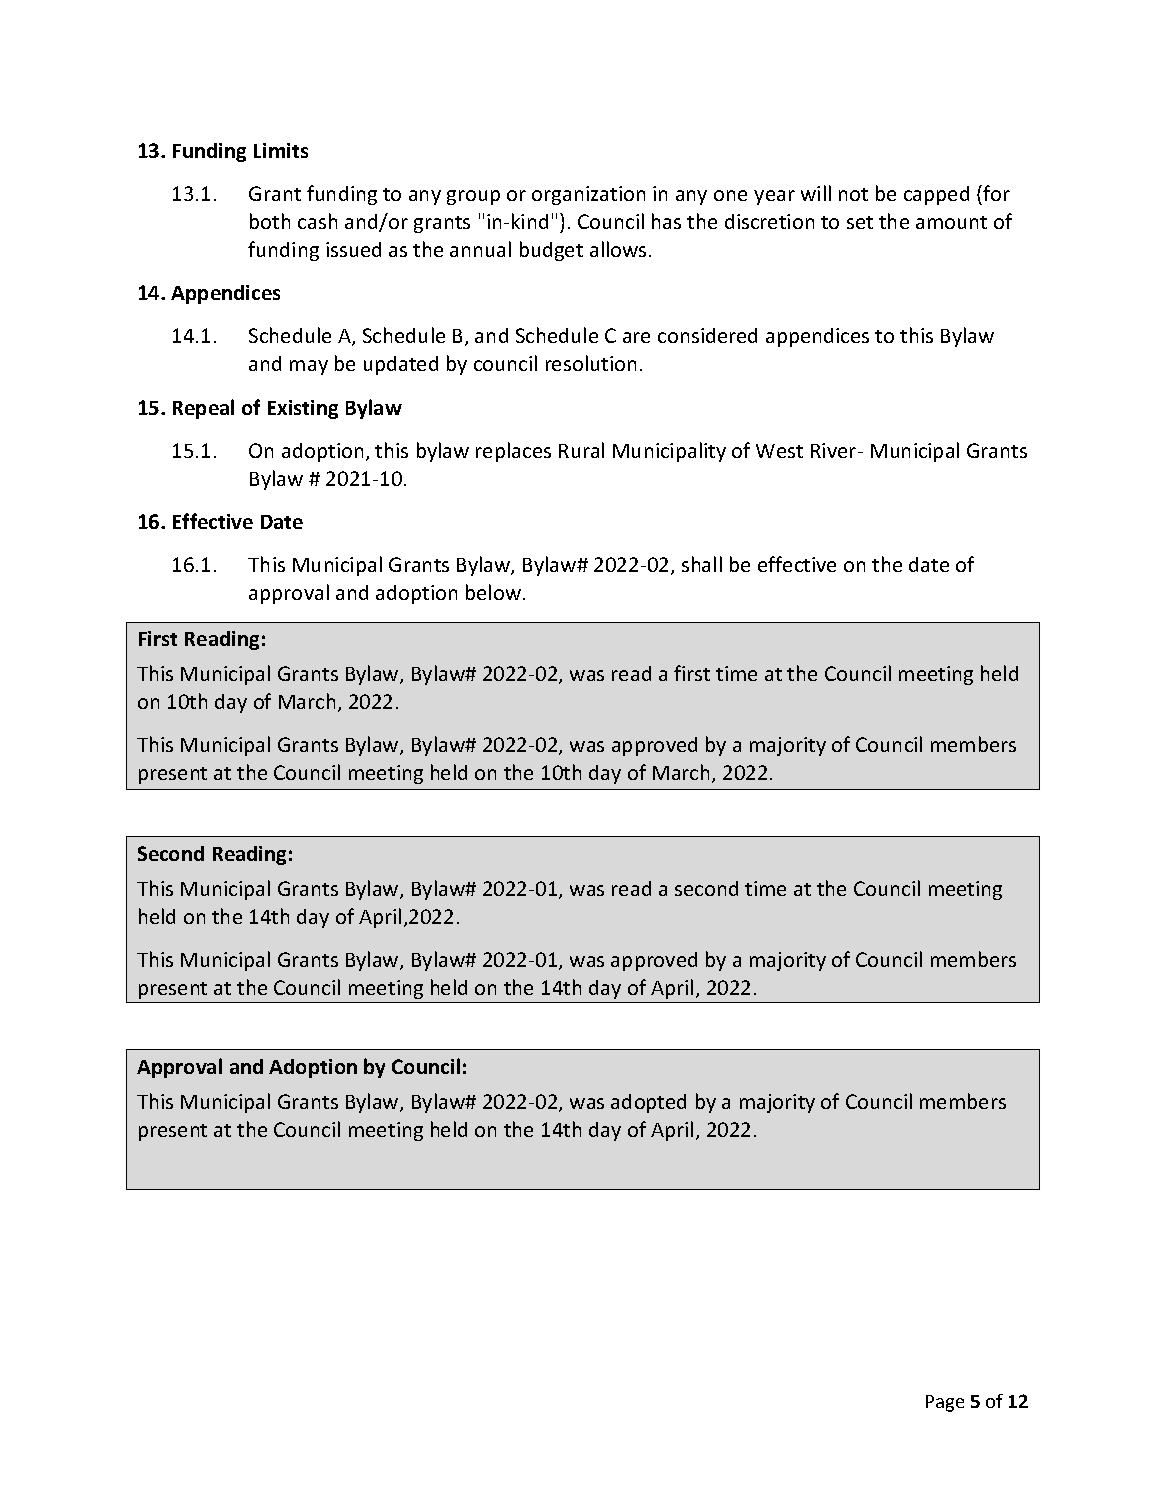  I want to click on resolution, so click(591, 363).
